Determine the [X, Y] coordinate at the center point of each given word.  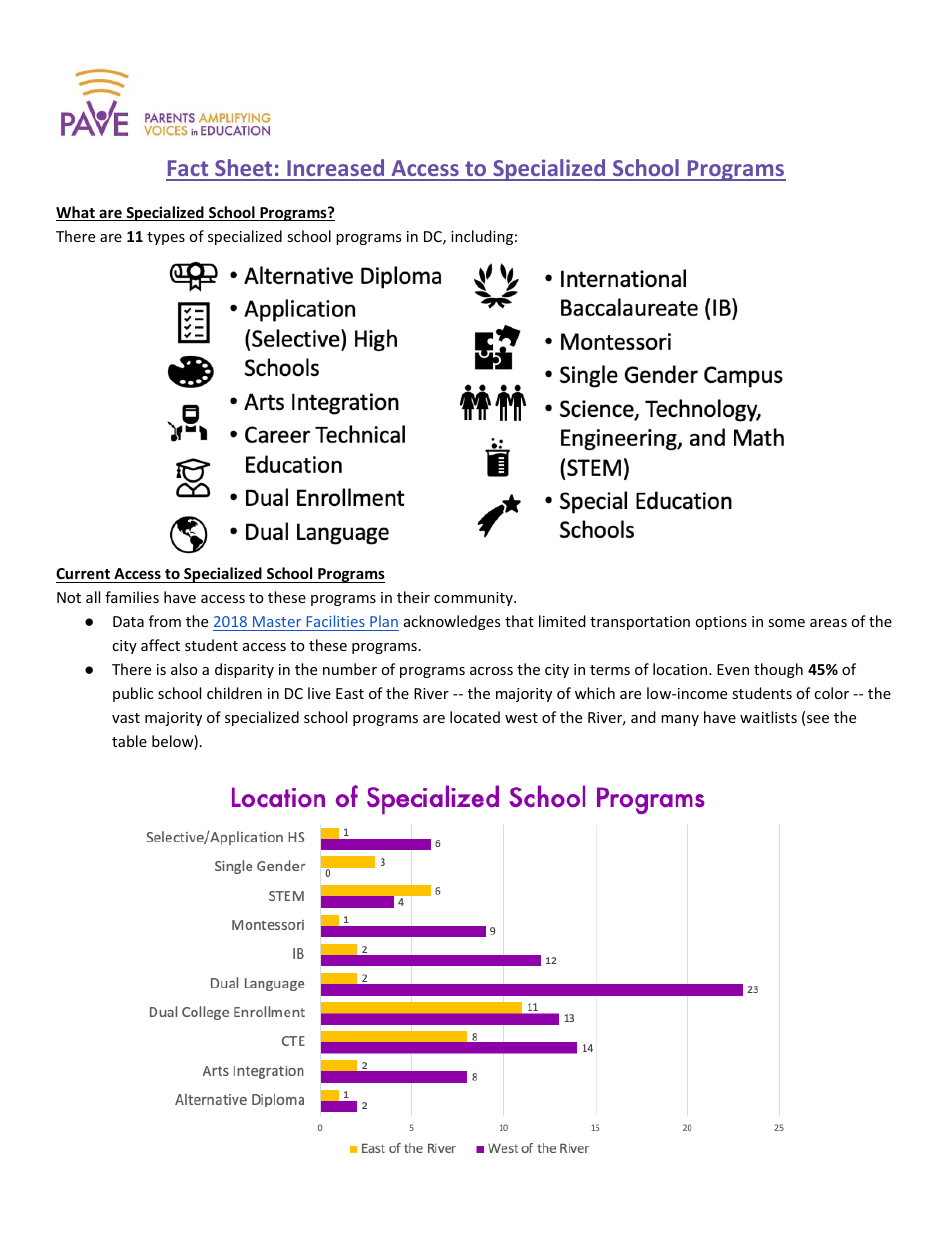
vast [126, 718]
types [166, 238]
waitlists [768, 717]
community [474, 599]
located [475, 717]
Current [83, 573]
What [76, 213]
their [413, 597]
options [721, 623]
